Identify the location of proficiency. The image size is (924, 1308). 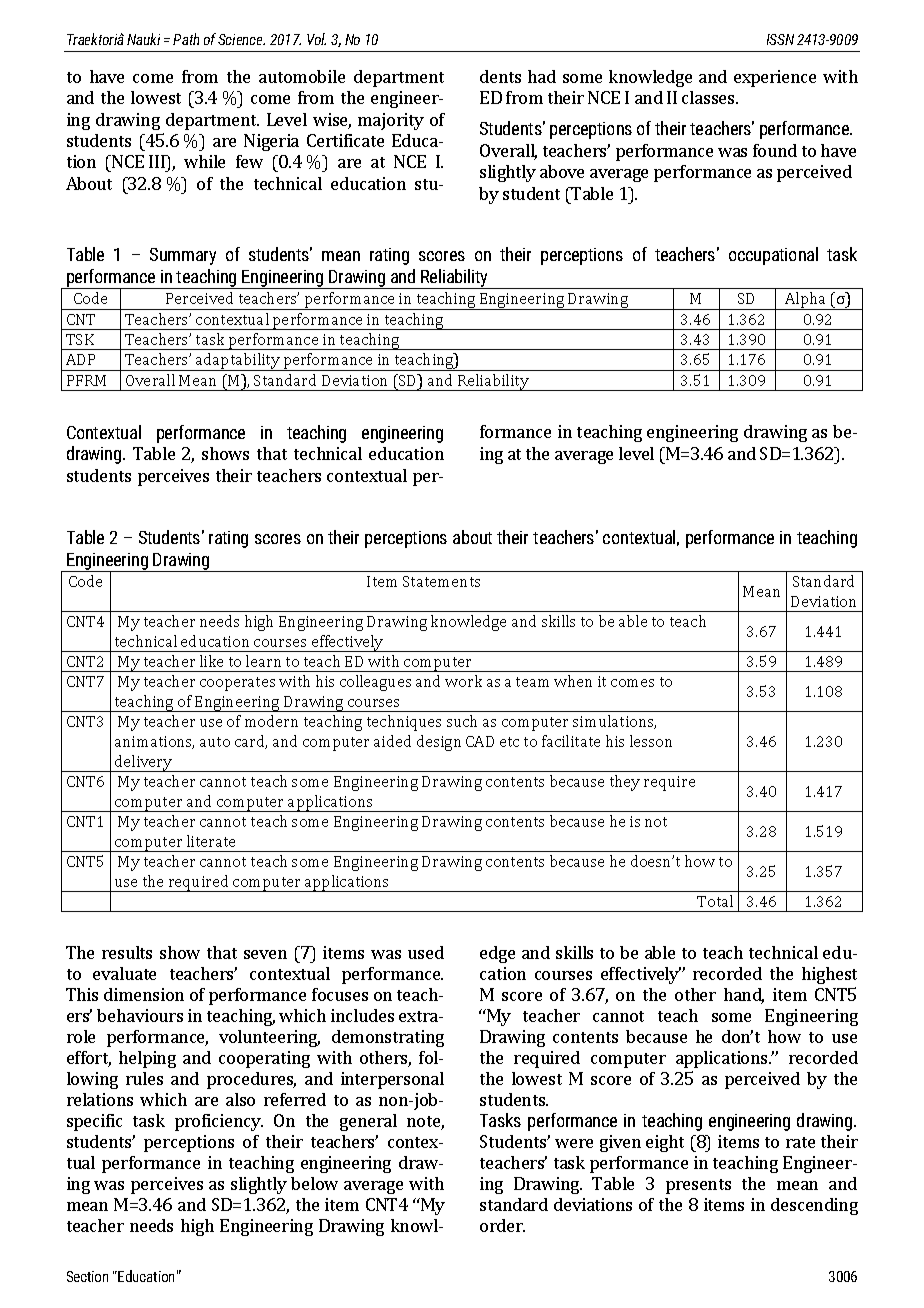
(219, 1122).
